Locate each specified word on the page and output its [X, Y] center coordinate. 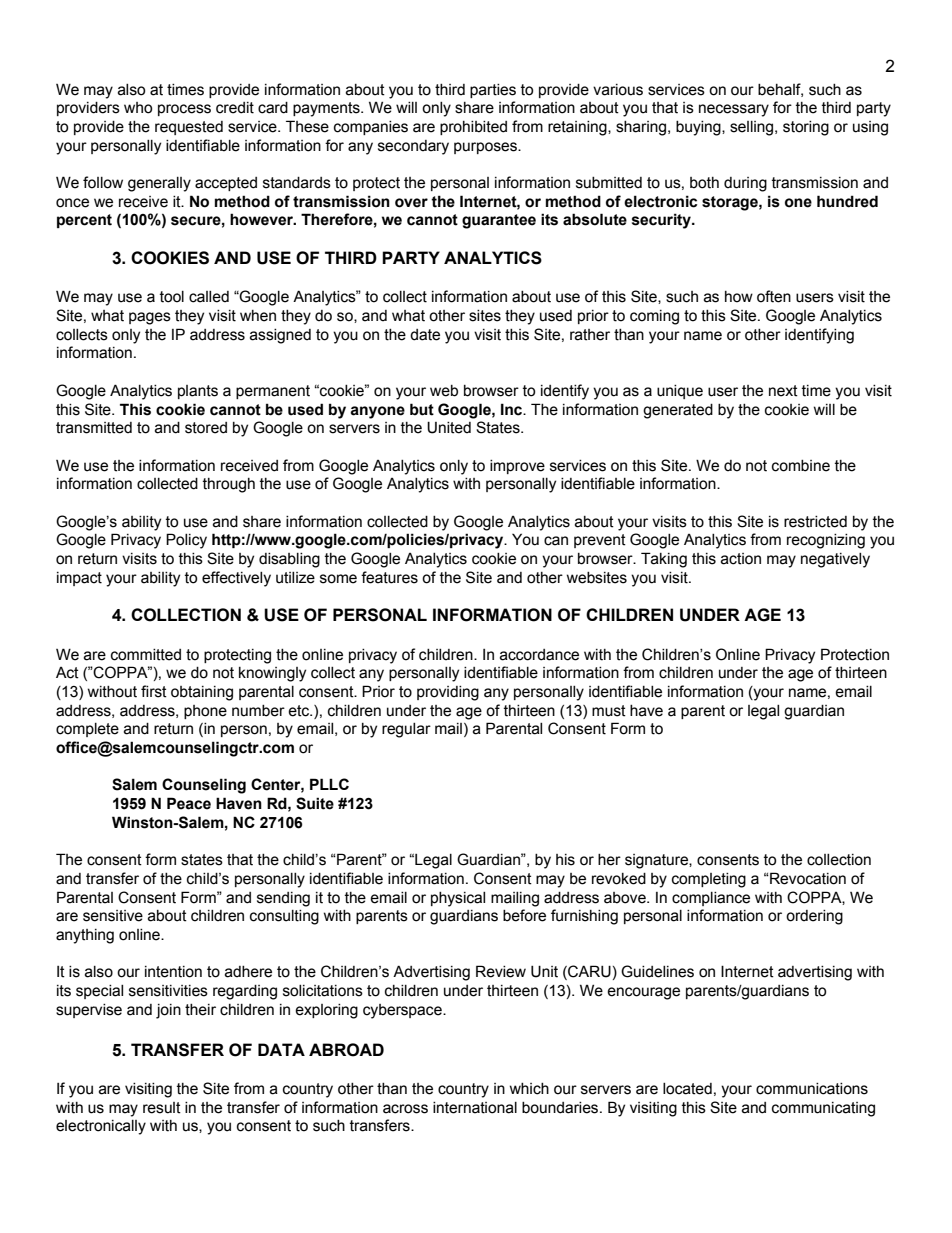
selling [753, 128]
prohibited [473, 128]
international [475, 1108]
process [184, 110]
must [609, 711]
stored [206, 428]
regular [406, 730]
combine [801, 466]
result [162, 1108]
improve [517, 467]
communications [812, 1089]
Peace [189, 803]
